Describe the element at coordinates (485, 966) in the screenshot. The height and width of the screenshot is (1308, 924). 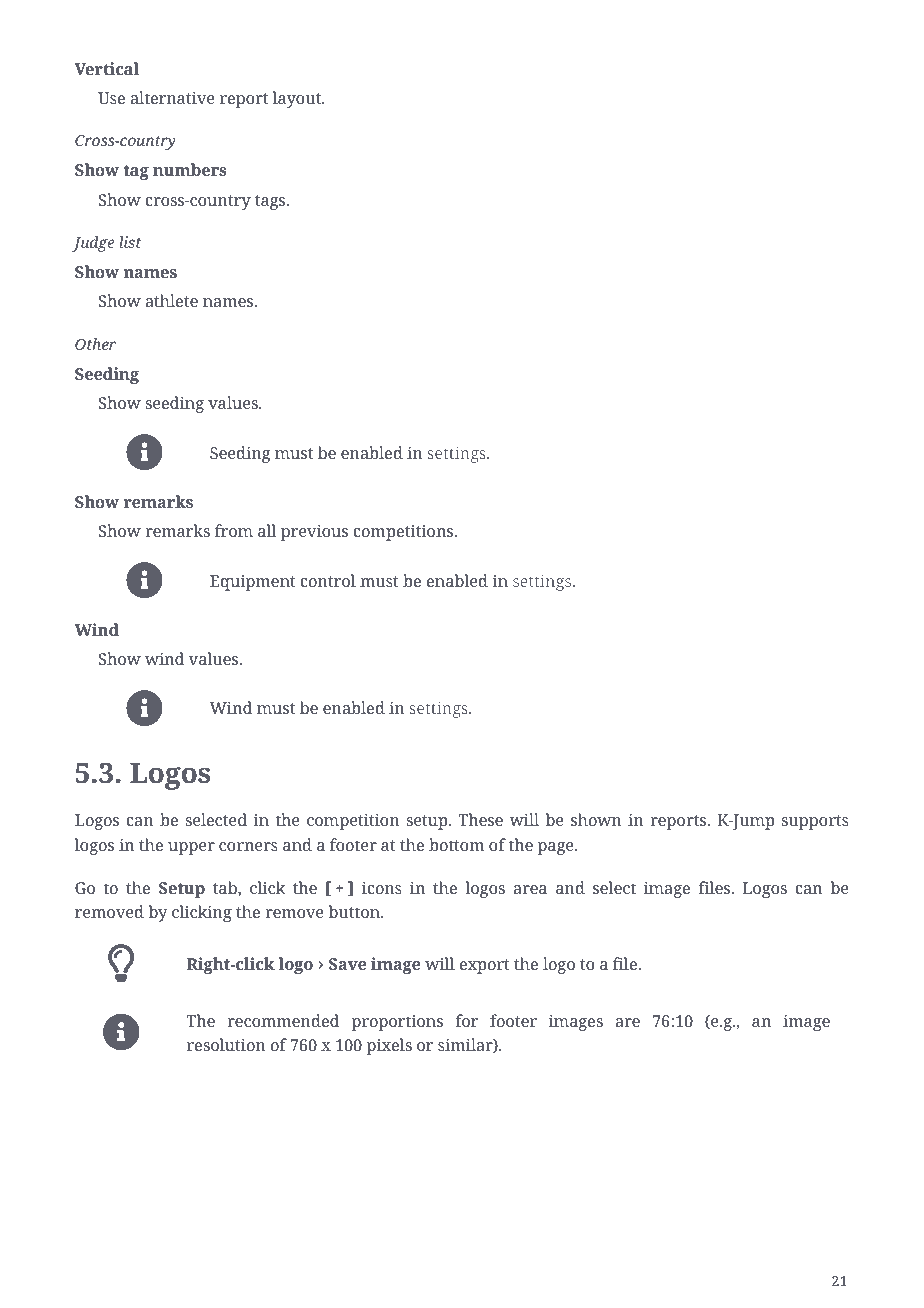
I see `export` at that location.
